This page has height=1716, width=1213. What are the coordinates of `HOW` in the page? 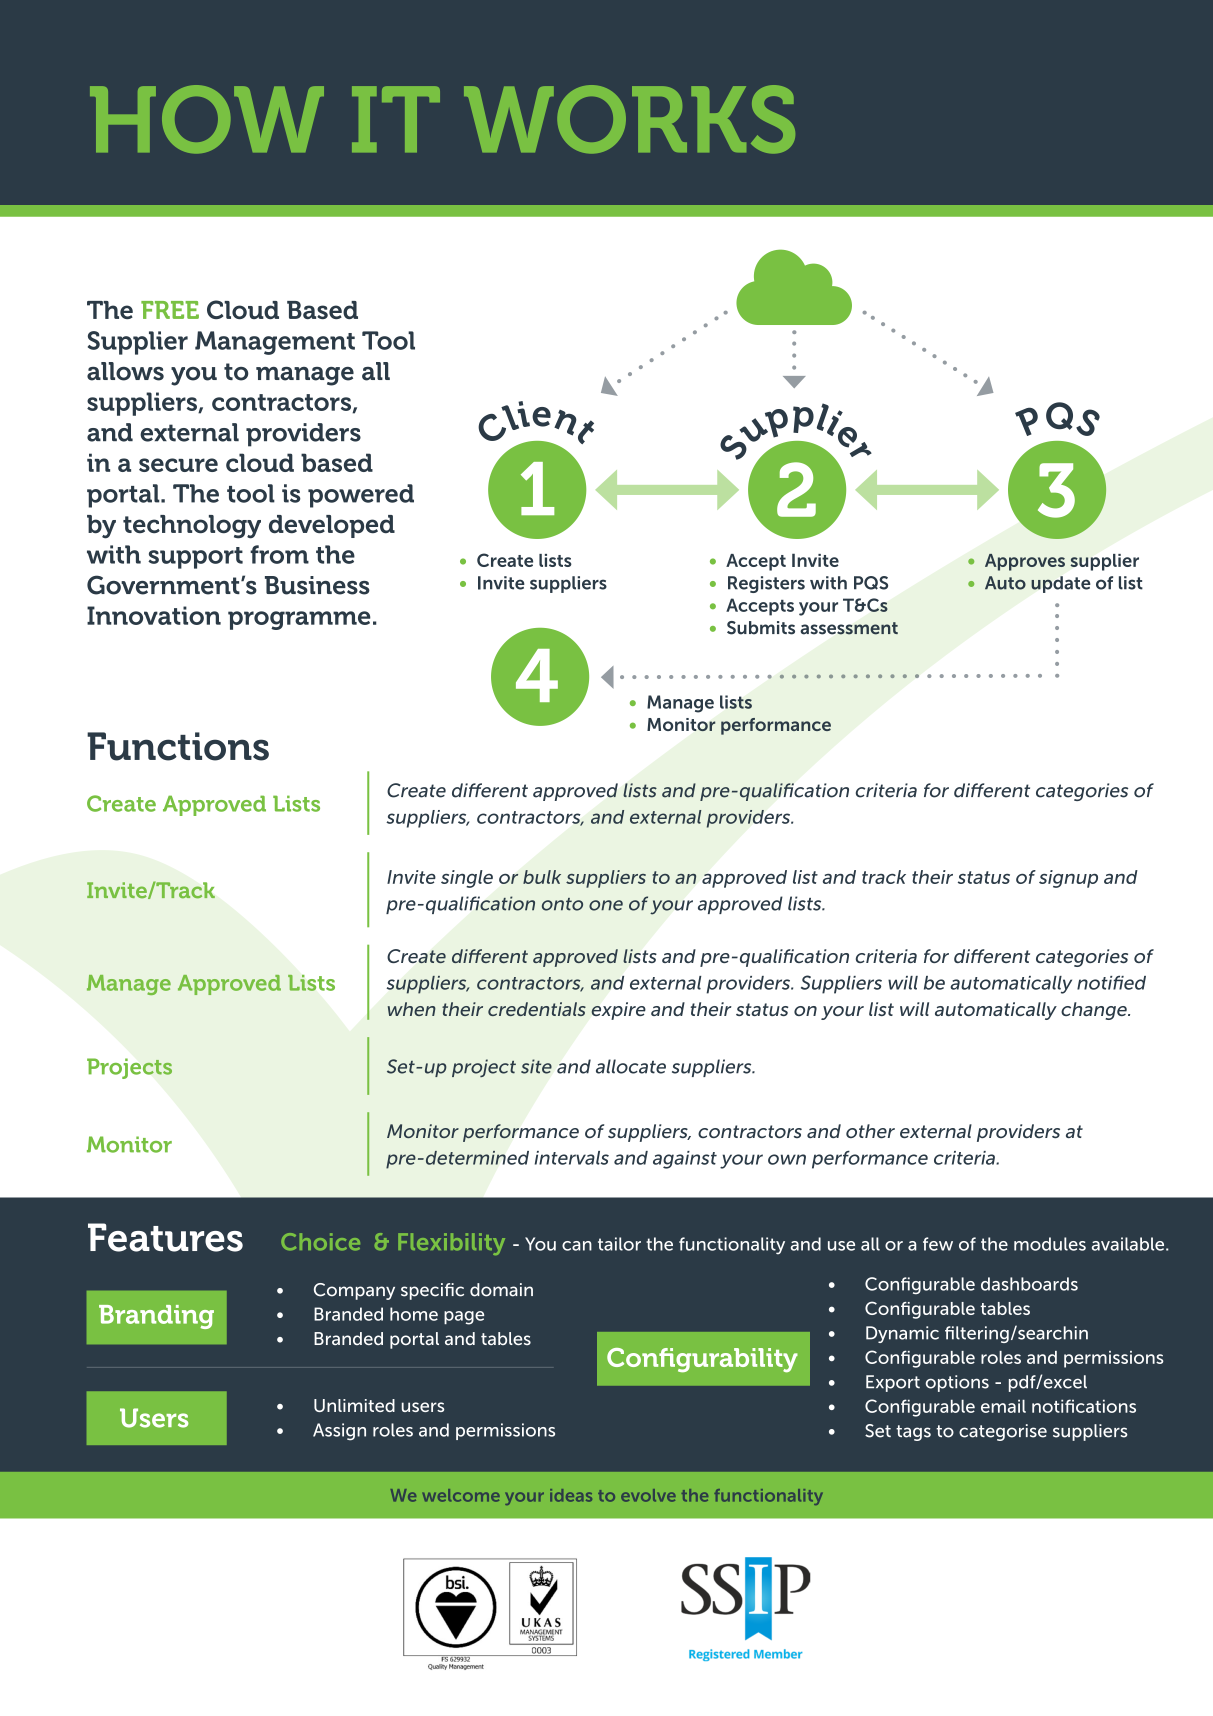 It's located at (207, 119).
